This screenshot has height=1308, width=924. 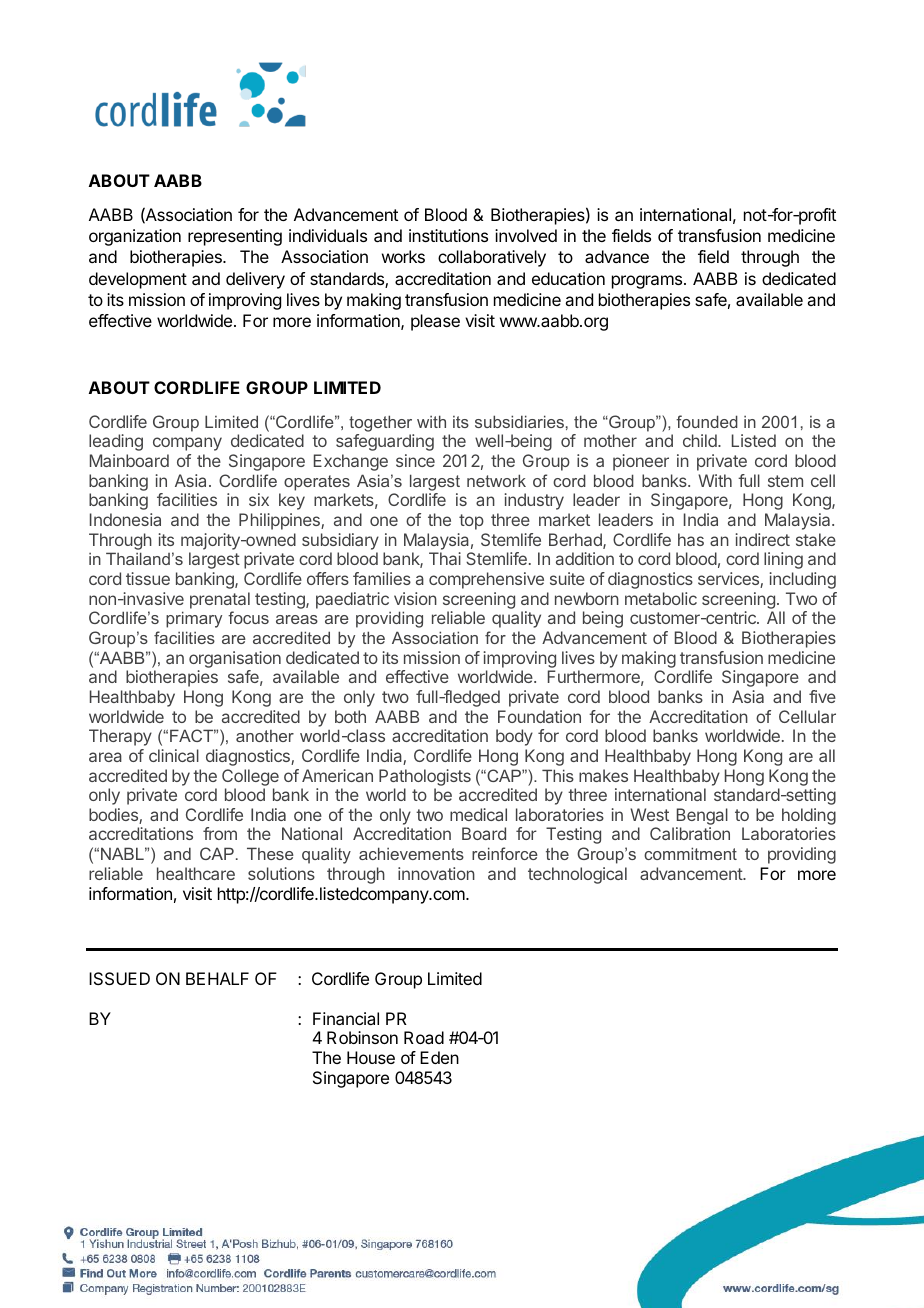 I want to click on representing, so click(x=235, y=237).
